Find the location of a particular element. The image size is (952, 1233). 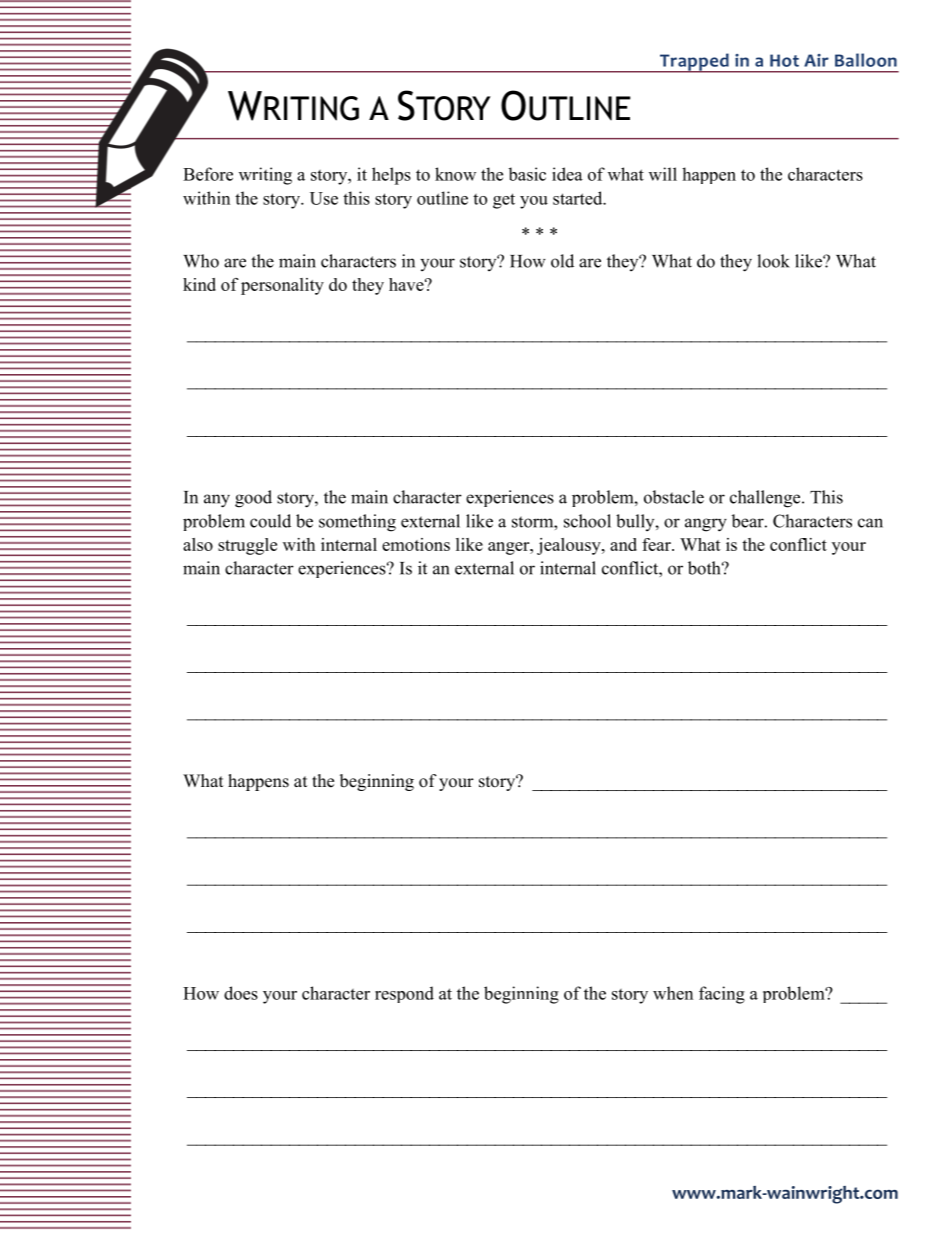

does is located at coordinates (241, 993).
